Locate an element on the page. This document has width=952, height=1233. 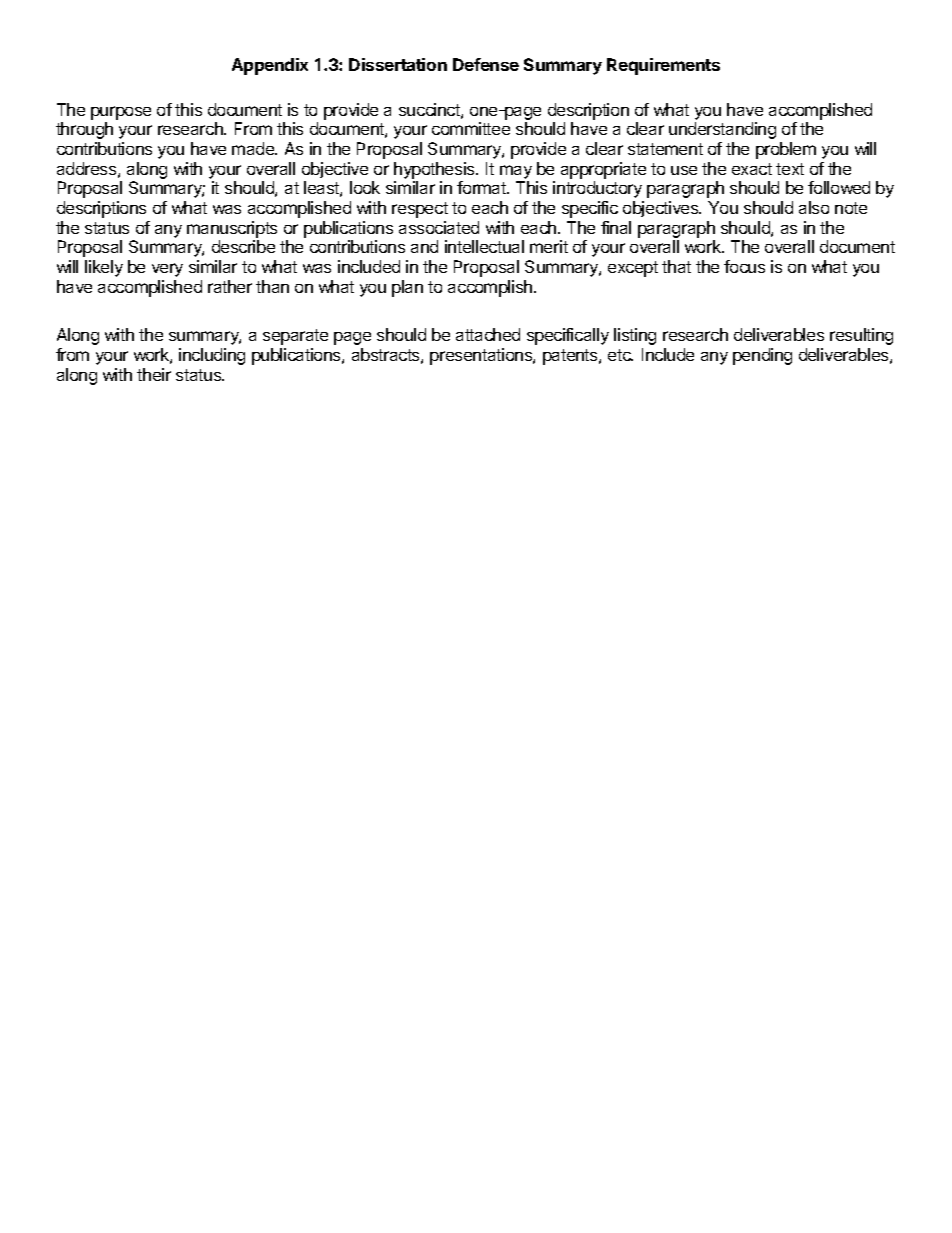
Appendix is located at coordinates (270, 66).
